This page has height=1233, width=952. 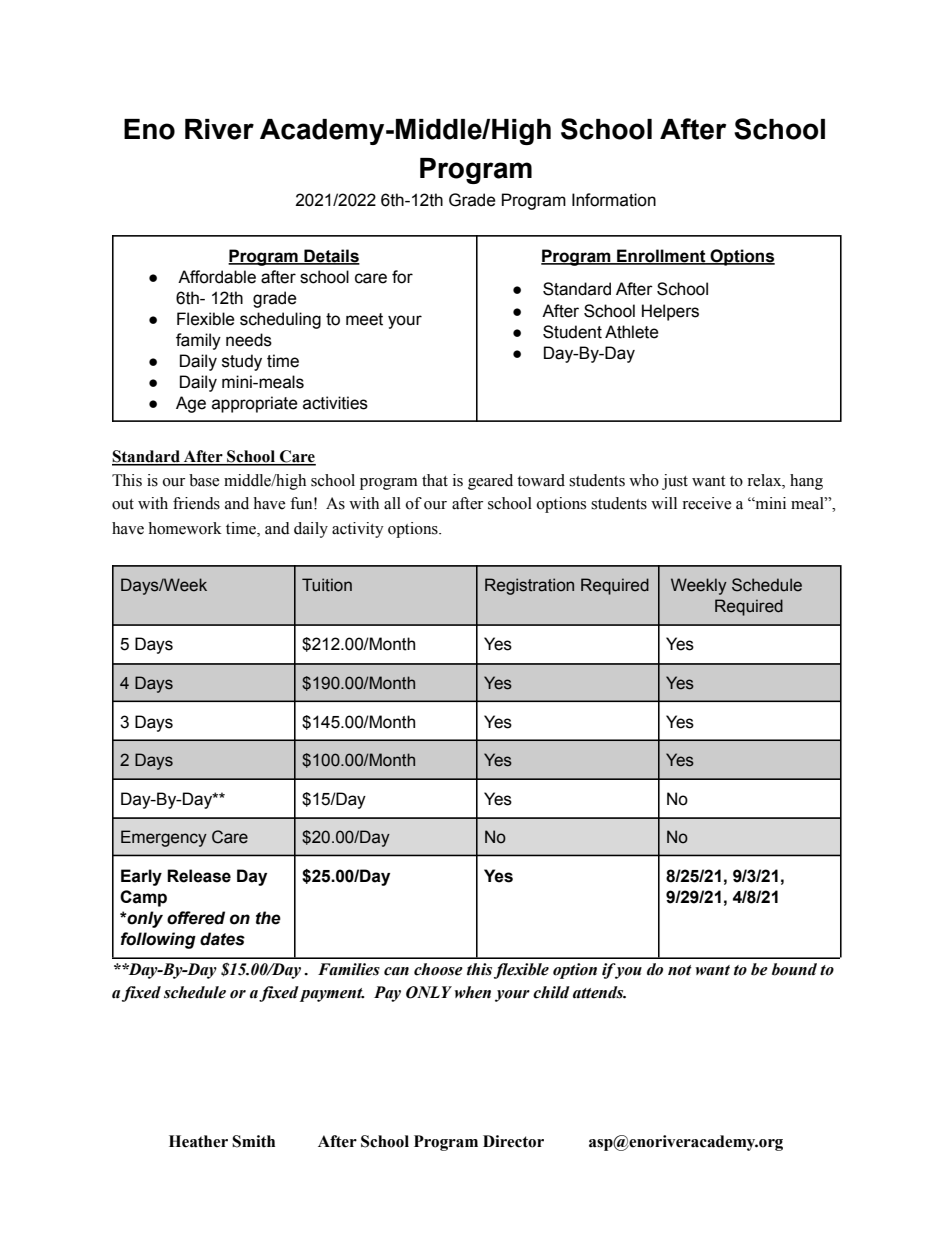 What do you see at coordinates (661, 256) in the page?
I see `Enrollment` at bounding box center [661, 256].
